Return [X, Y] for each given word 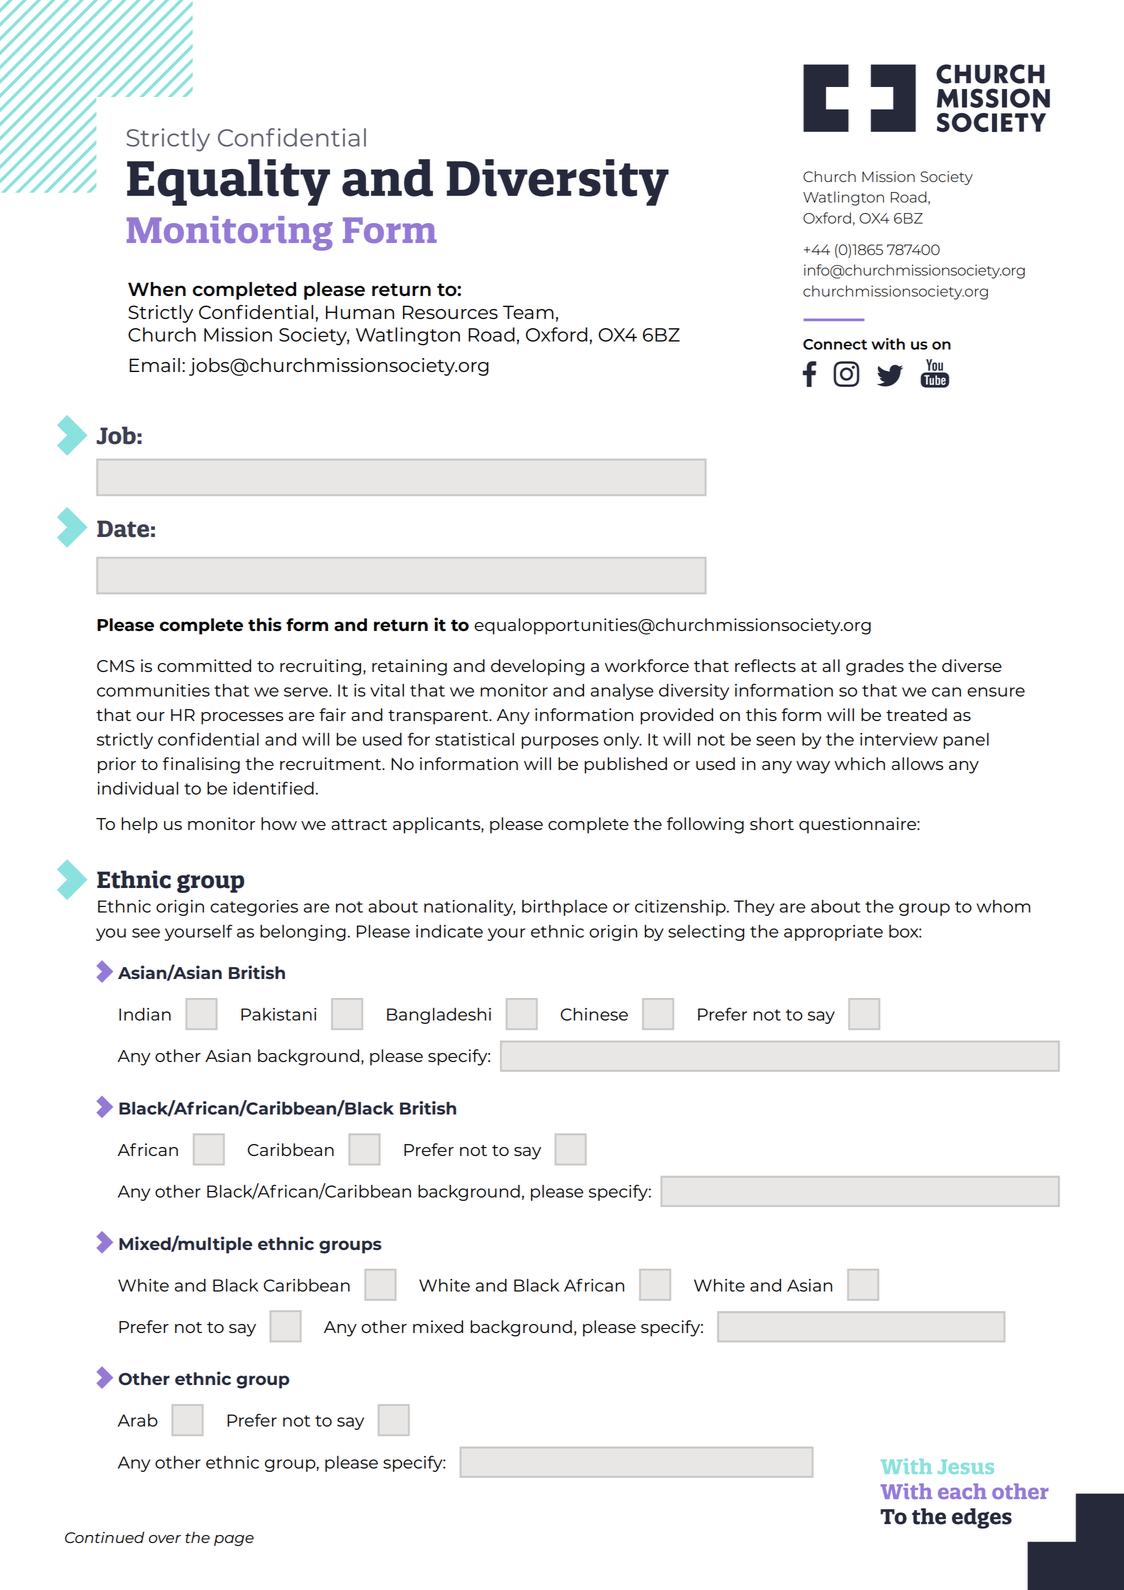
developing [538, 667]
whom [1004, 906]
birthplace [565, 908]
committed [204, 665]
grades [875, 667]
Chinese [594, 1014]
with [888, 344]
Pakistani [278, 1014]
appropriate [833, 933]
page [234, 1540]
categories [254, 908]
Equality [228, 182]
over [165, 1539]
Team [528, 312]
